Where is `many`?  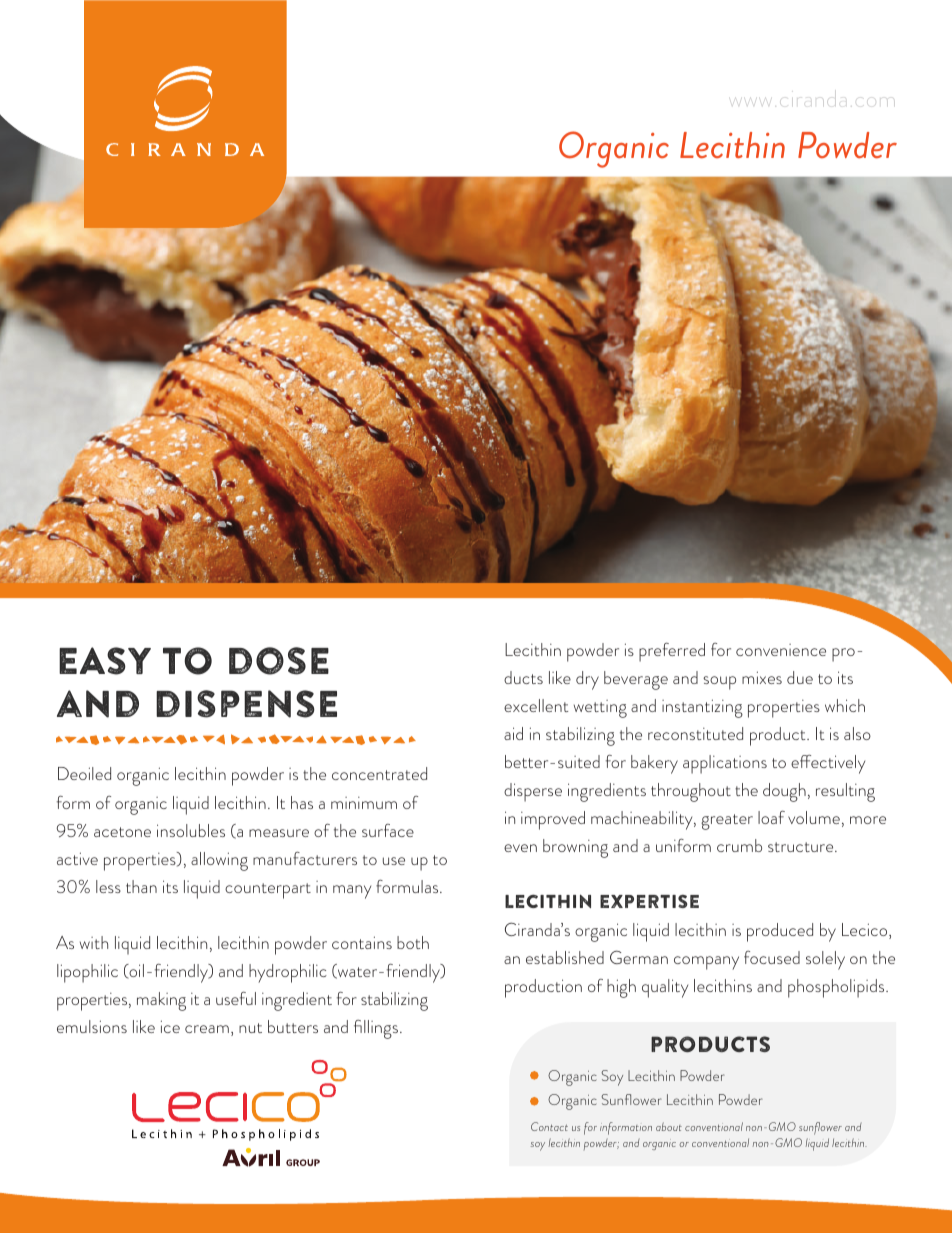
many is located at coordinates (352, 892).
